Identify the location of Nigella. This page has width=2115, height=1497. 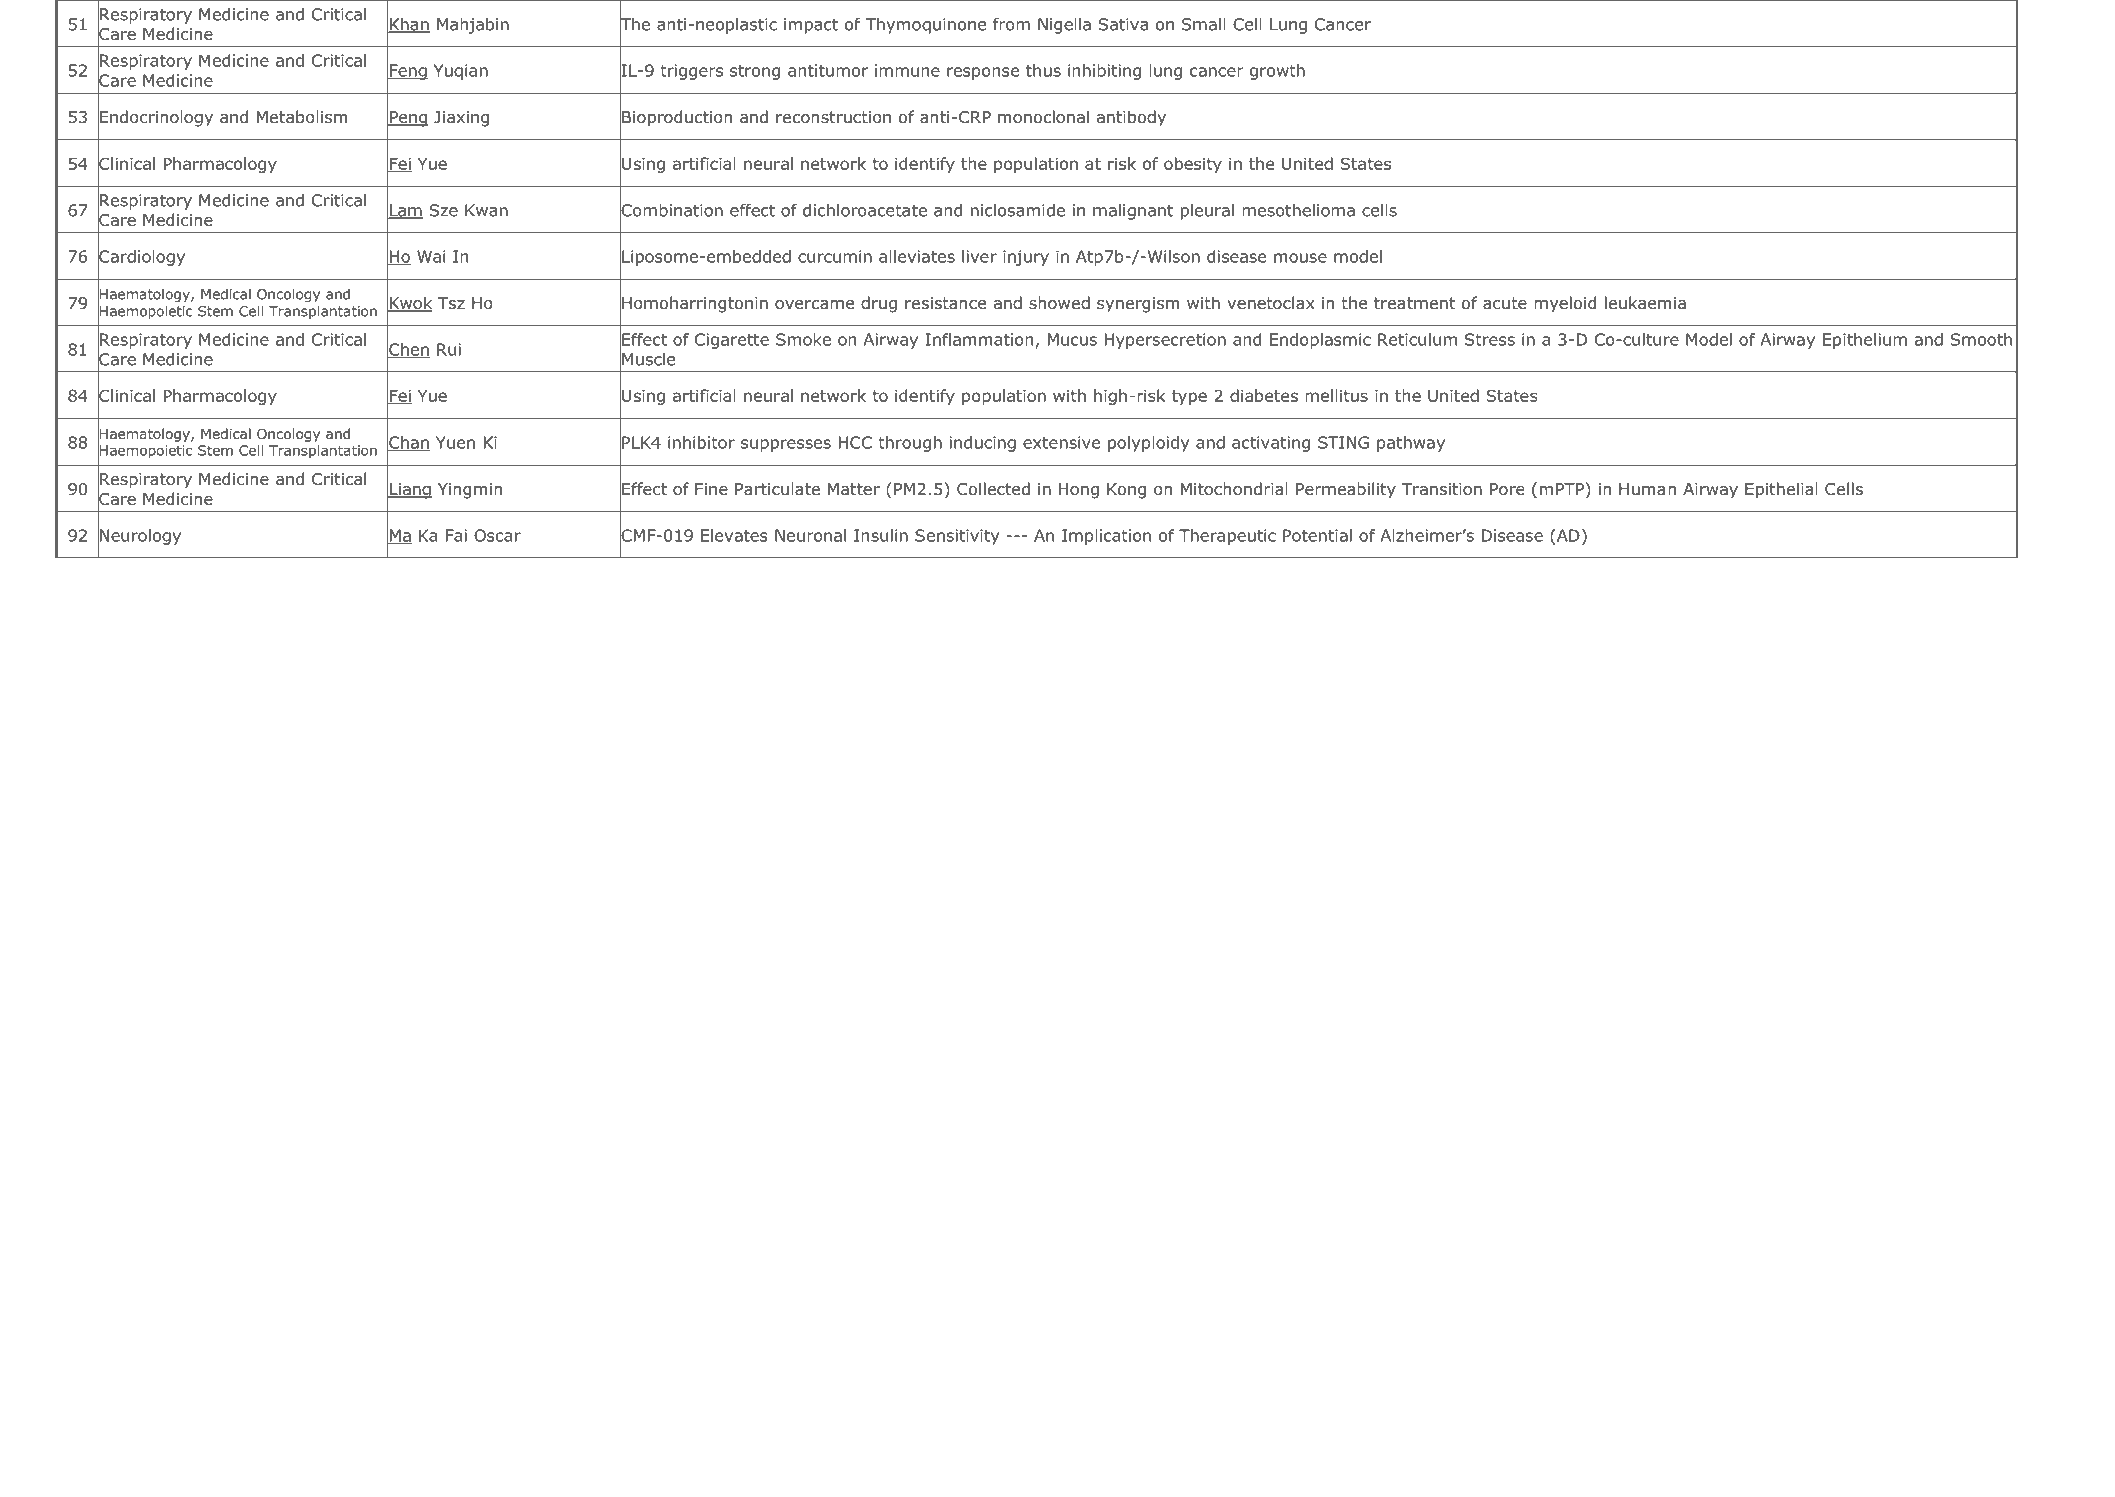
(1064, 26).
